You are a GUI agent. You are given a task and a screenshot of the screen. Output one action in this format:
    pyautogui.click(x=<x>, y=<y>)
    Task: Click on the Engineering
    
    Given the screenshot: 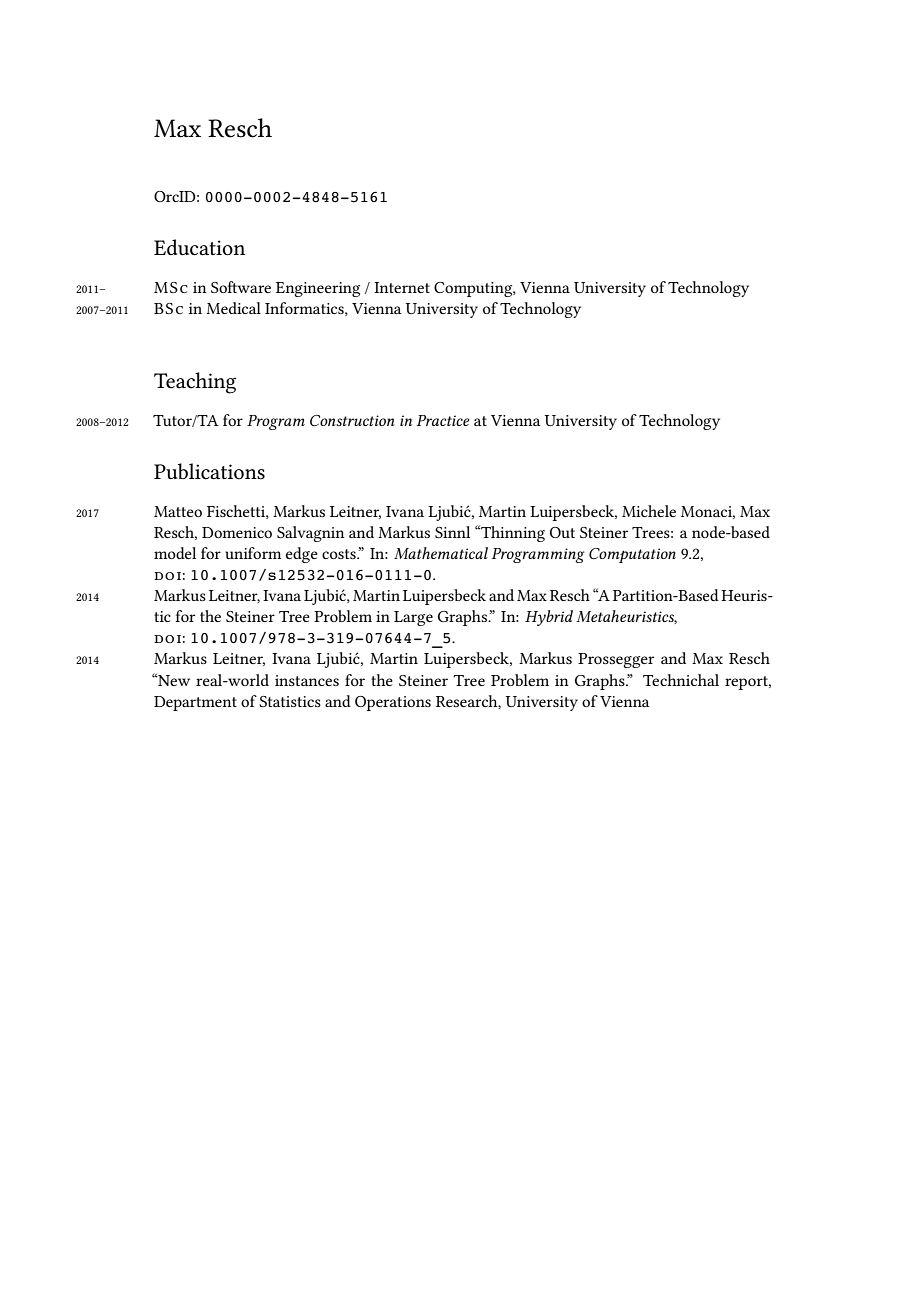 What is the action you would take?
    pyautogui.click(x=318, y=289)
